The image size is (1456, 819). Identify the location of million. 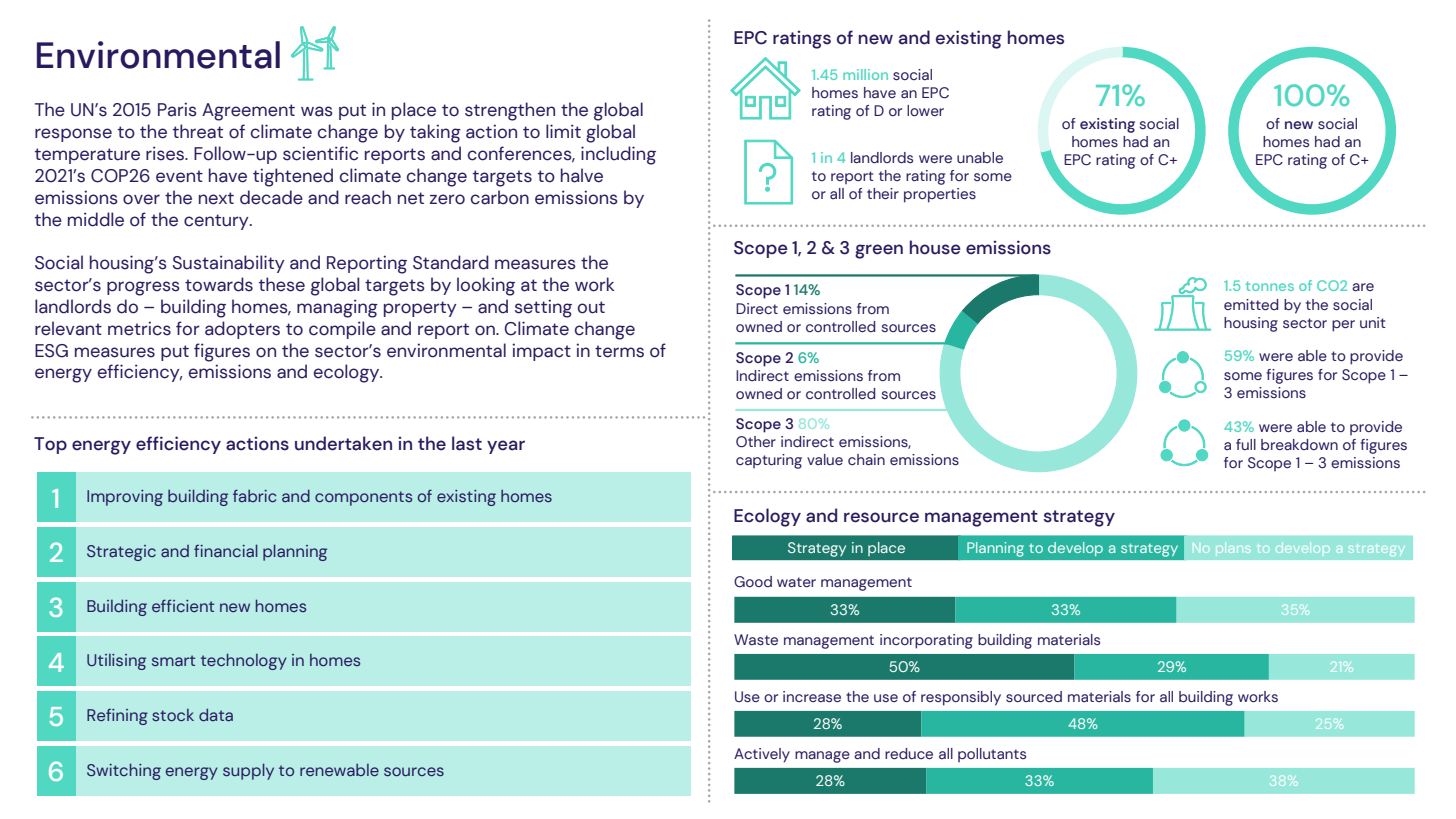
(865, 74).
